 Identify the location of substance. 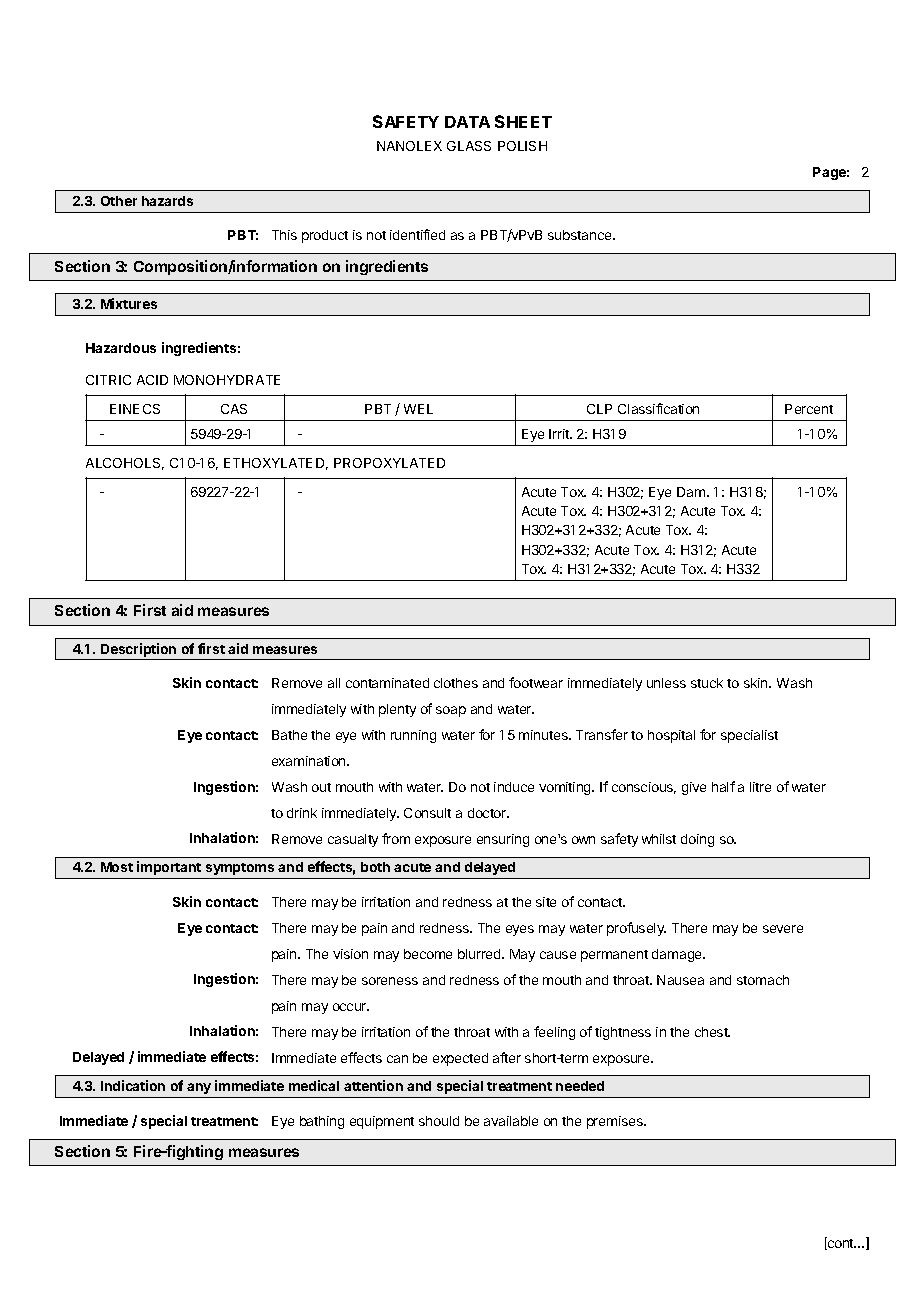
(581, 235).
